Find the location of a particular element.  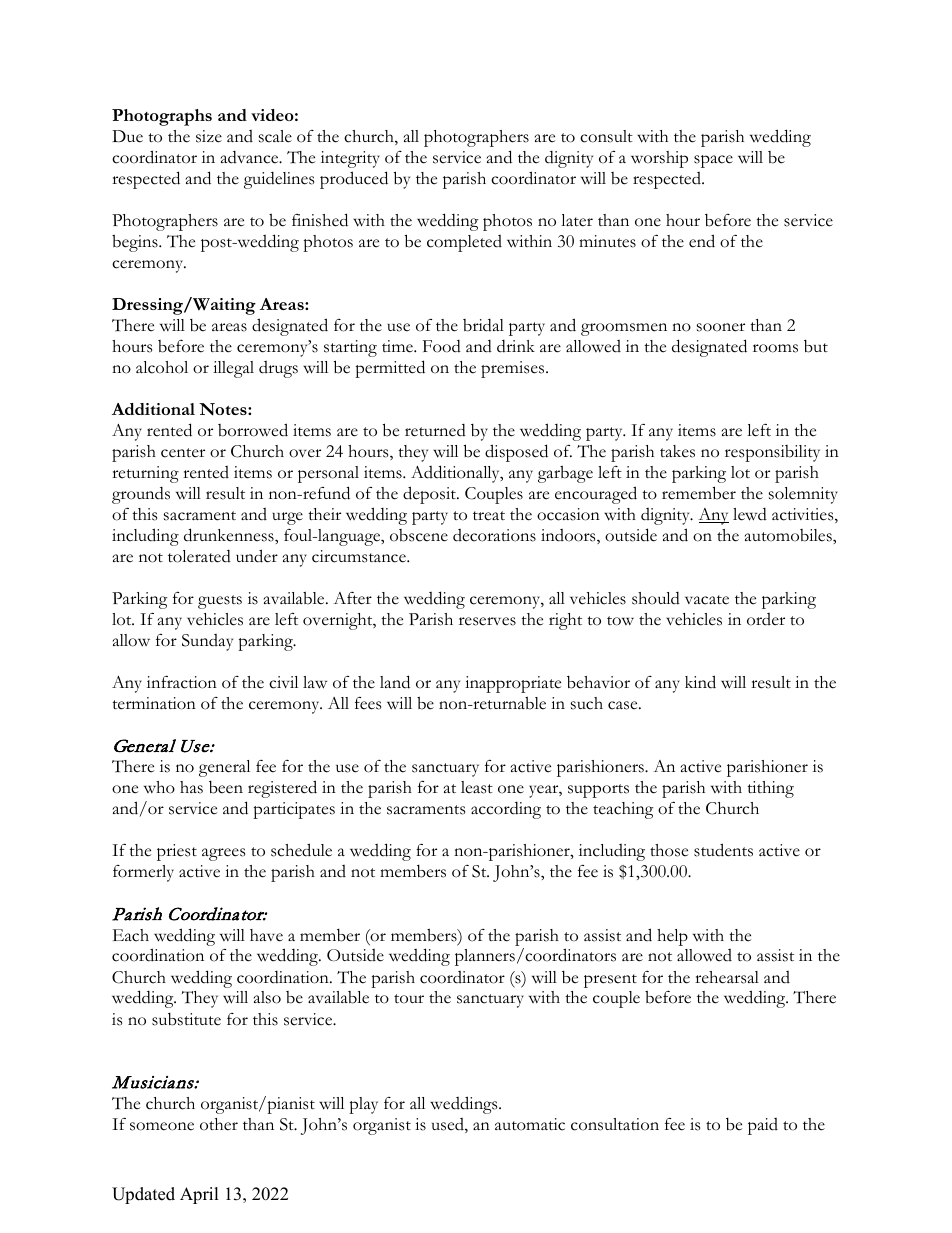

reserves is located at coordinates (487, 621).
